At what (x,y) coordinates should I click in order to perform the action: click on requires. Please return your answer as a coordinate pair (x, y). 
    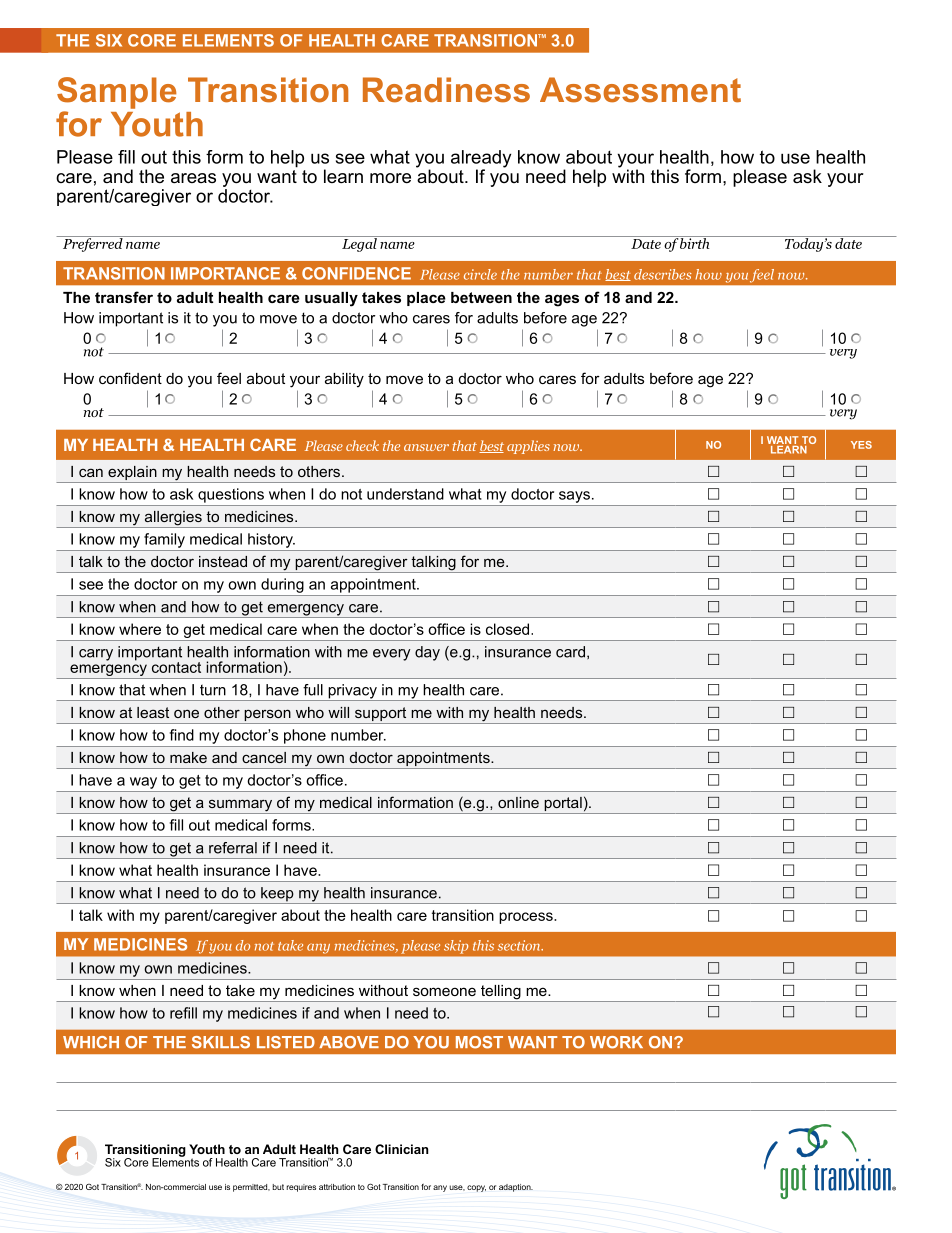
    Looking at the image, I should click on (301, 1188).
